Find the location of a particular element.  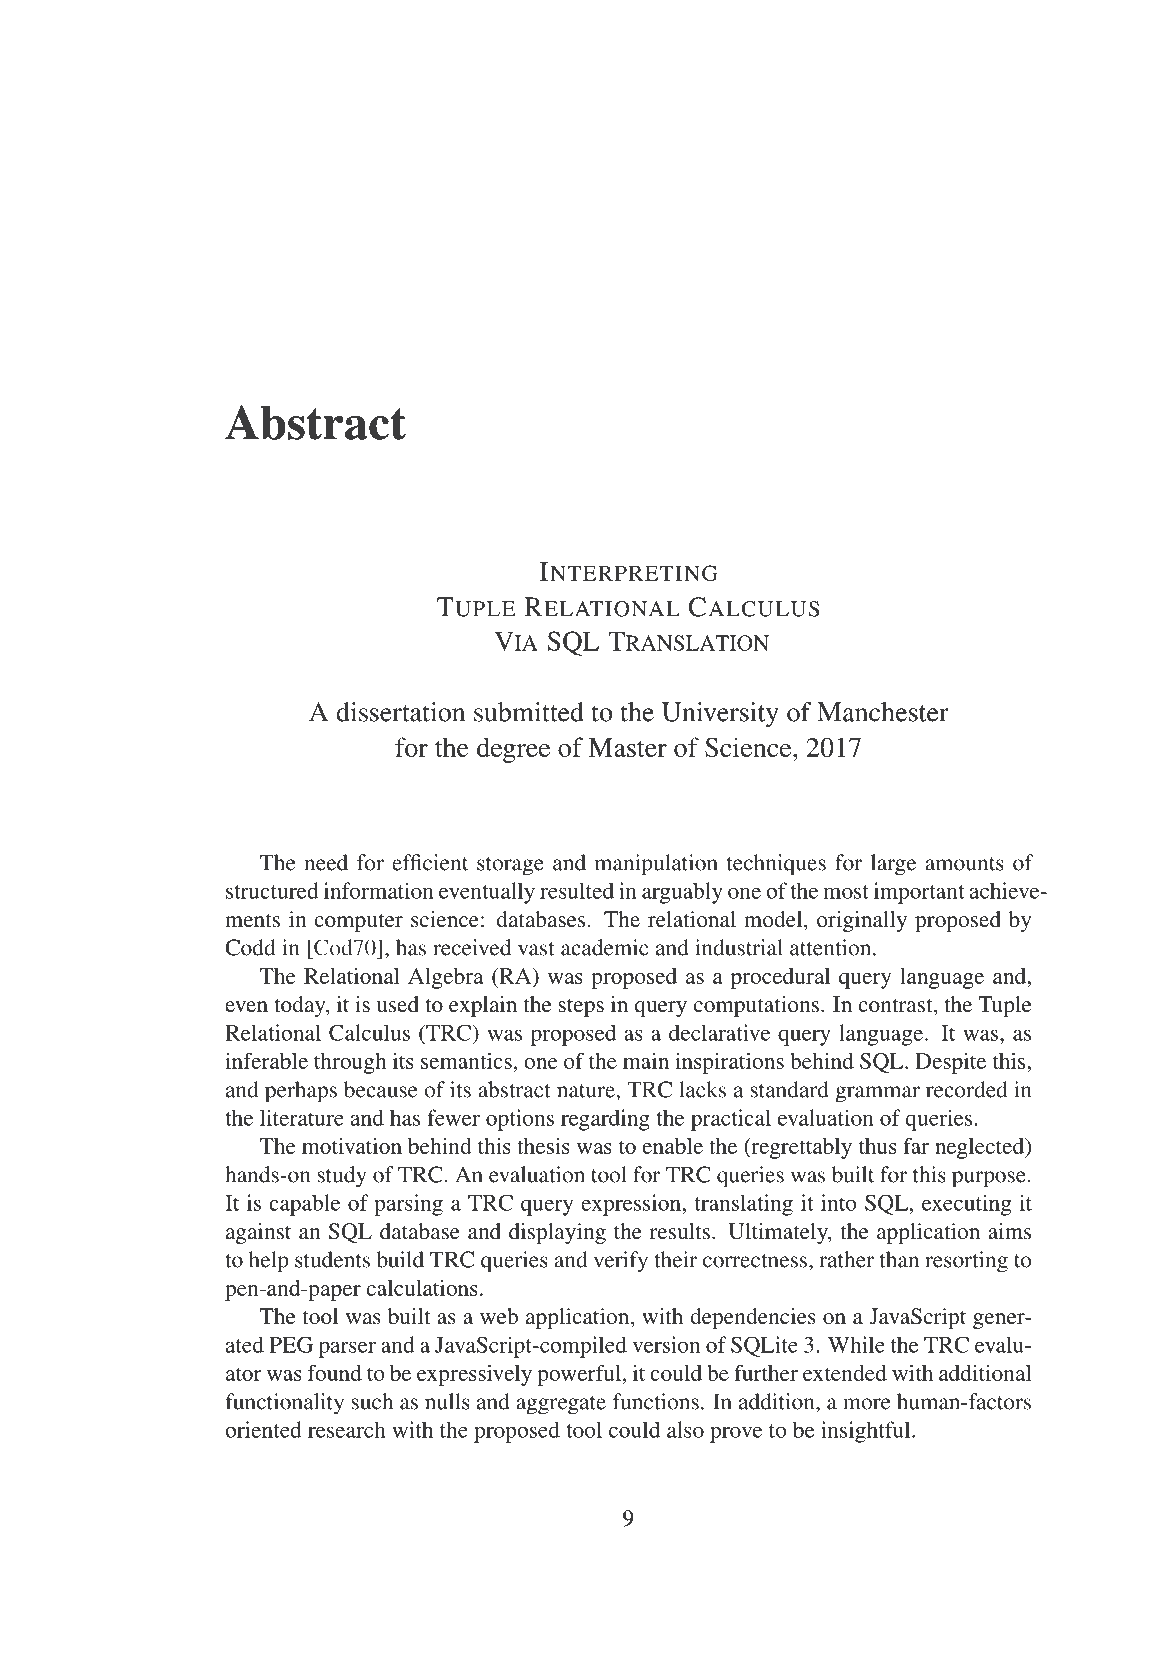

important is located at coordinates (919, 893).
